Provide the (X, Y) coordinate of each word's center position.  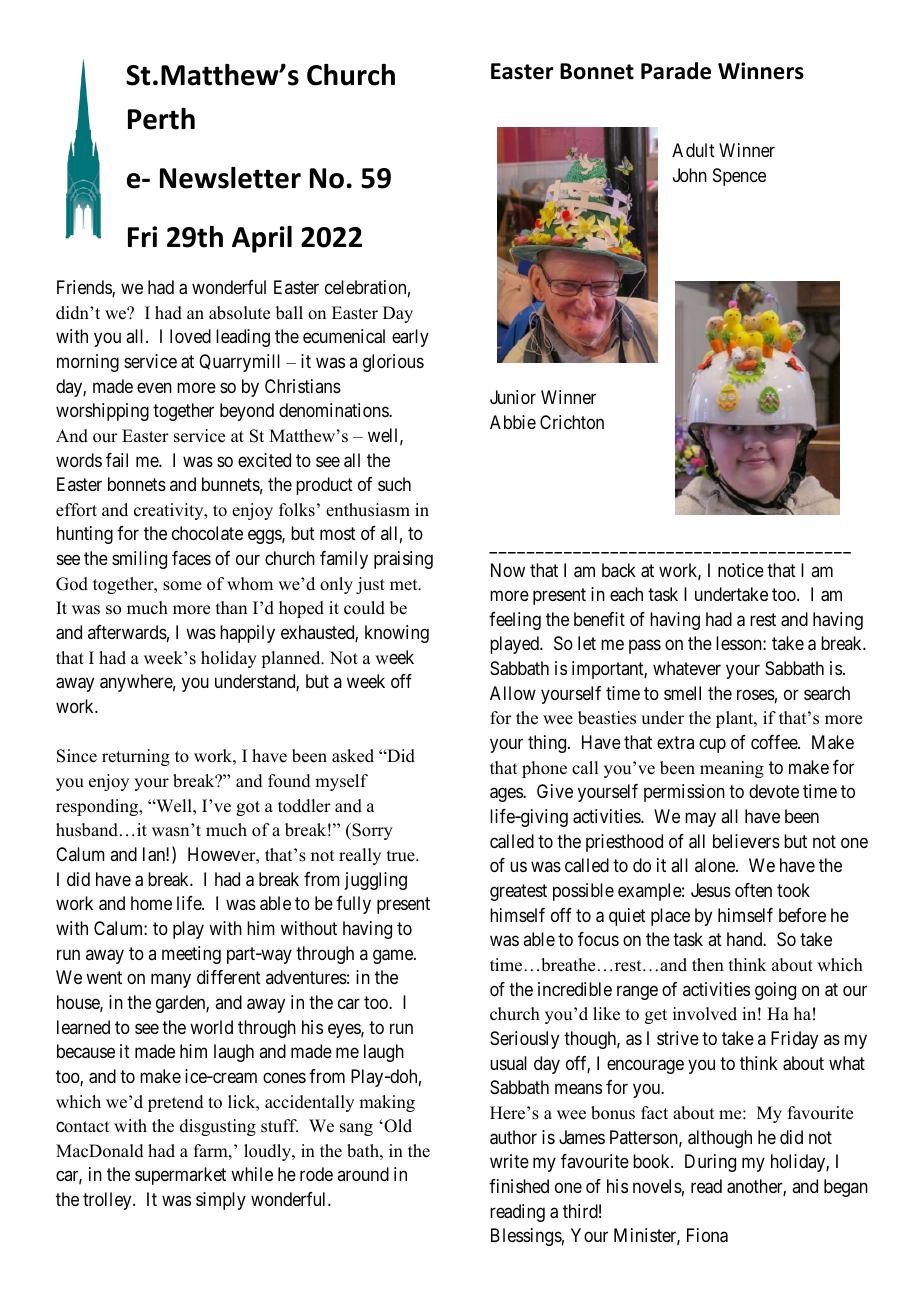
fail (117, 460)
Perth (161, 119)
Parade (676, 71)
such (394, 484)
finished (519, 1186)
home (151, 903)
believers (746, 841)
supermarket (180, 1176)
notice (741, 570)
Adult (693, 150)
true (402, 856)
